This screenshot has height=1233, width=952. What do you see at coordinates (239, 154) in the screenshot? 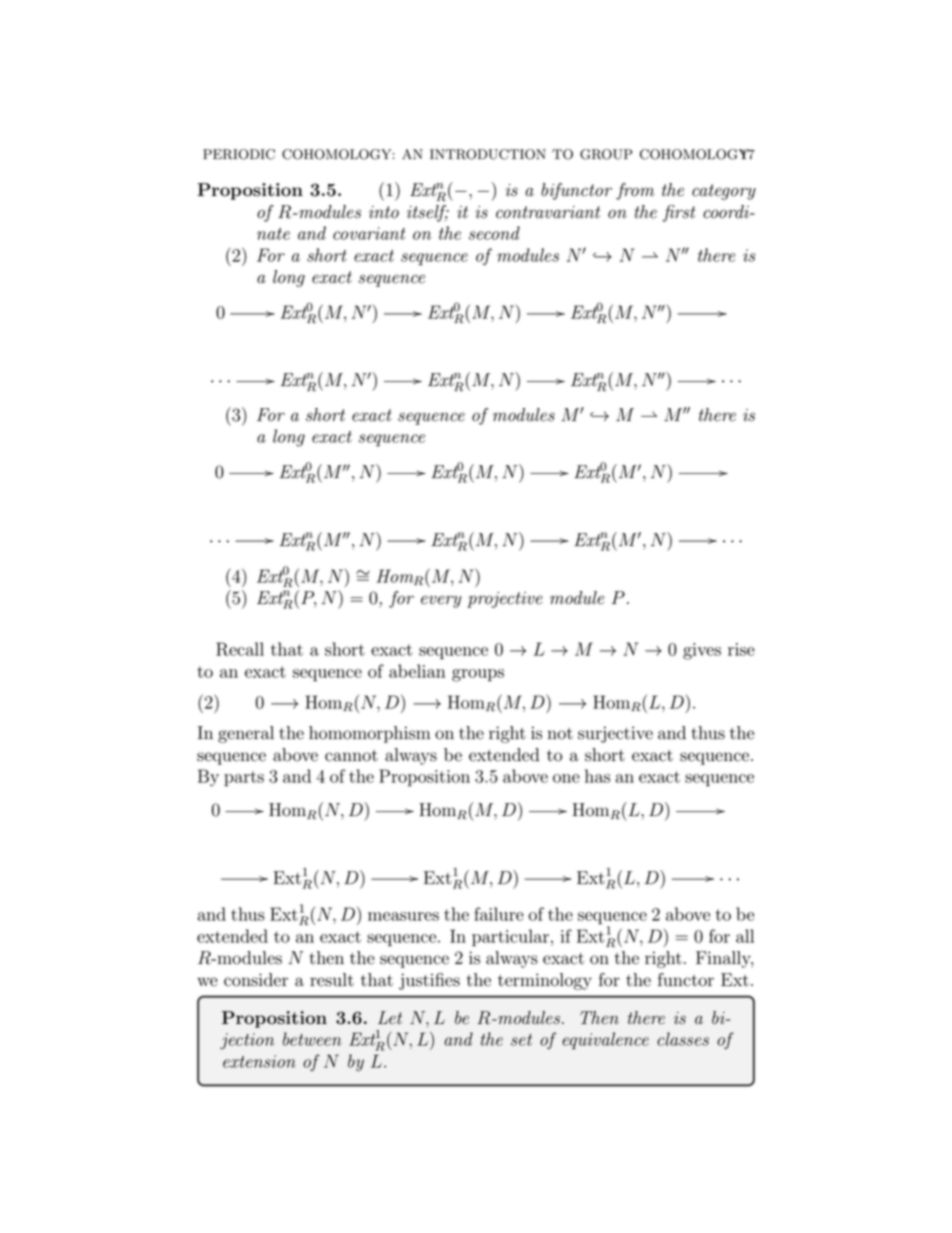
I see `PERIODIC` at bounding box center [239, 154].
